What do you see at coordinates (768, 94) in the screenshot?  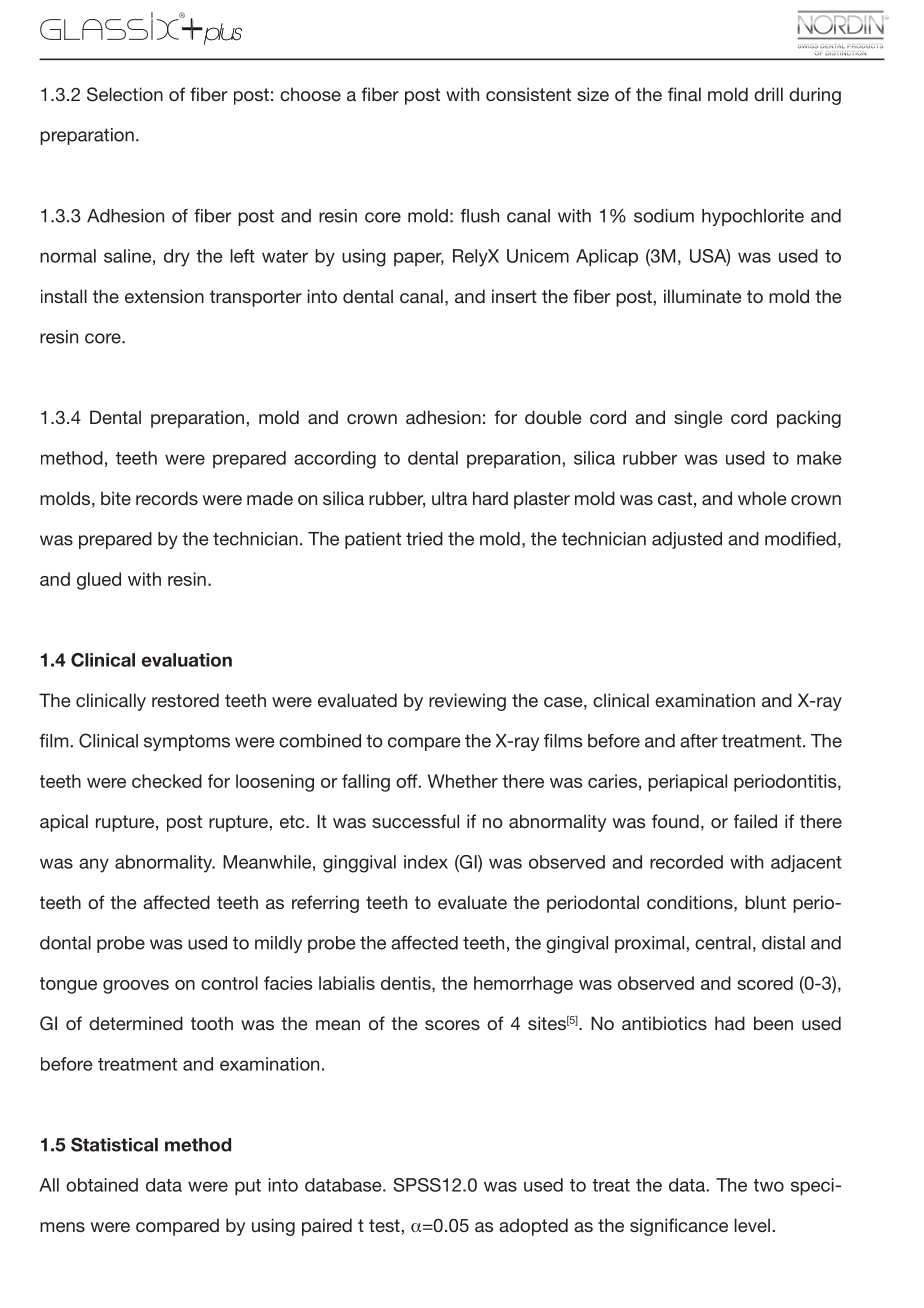 I see `drill` at bounding box center [768, 94].
